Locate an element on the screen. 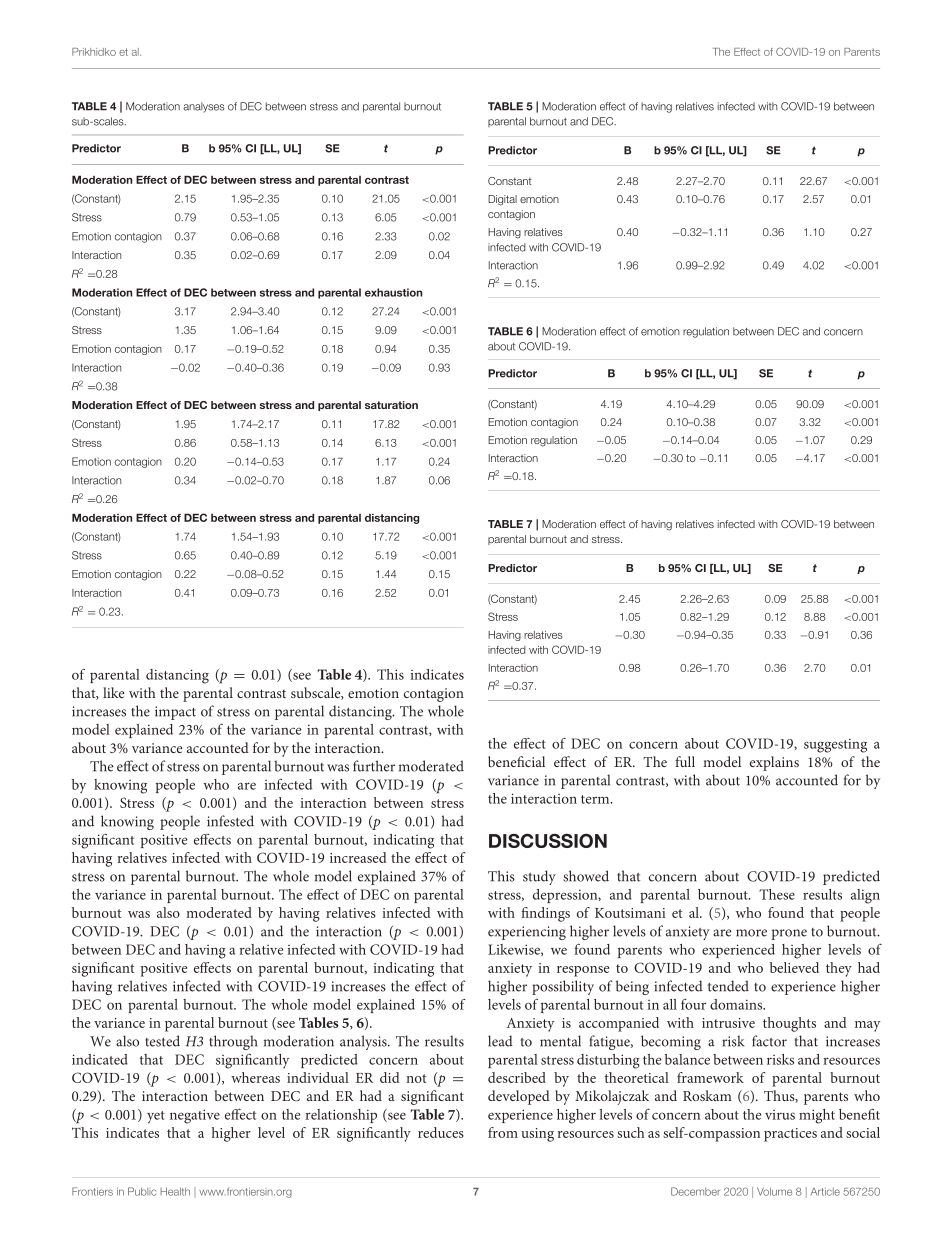  practices is located at coordinates (790, 1135).
